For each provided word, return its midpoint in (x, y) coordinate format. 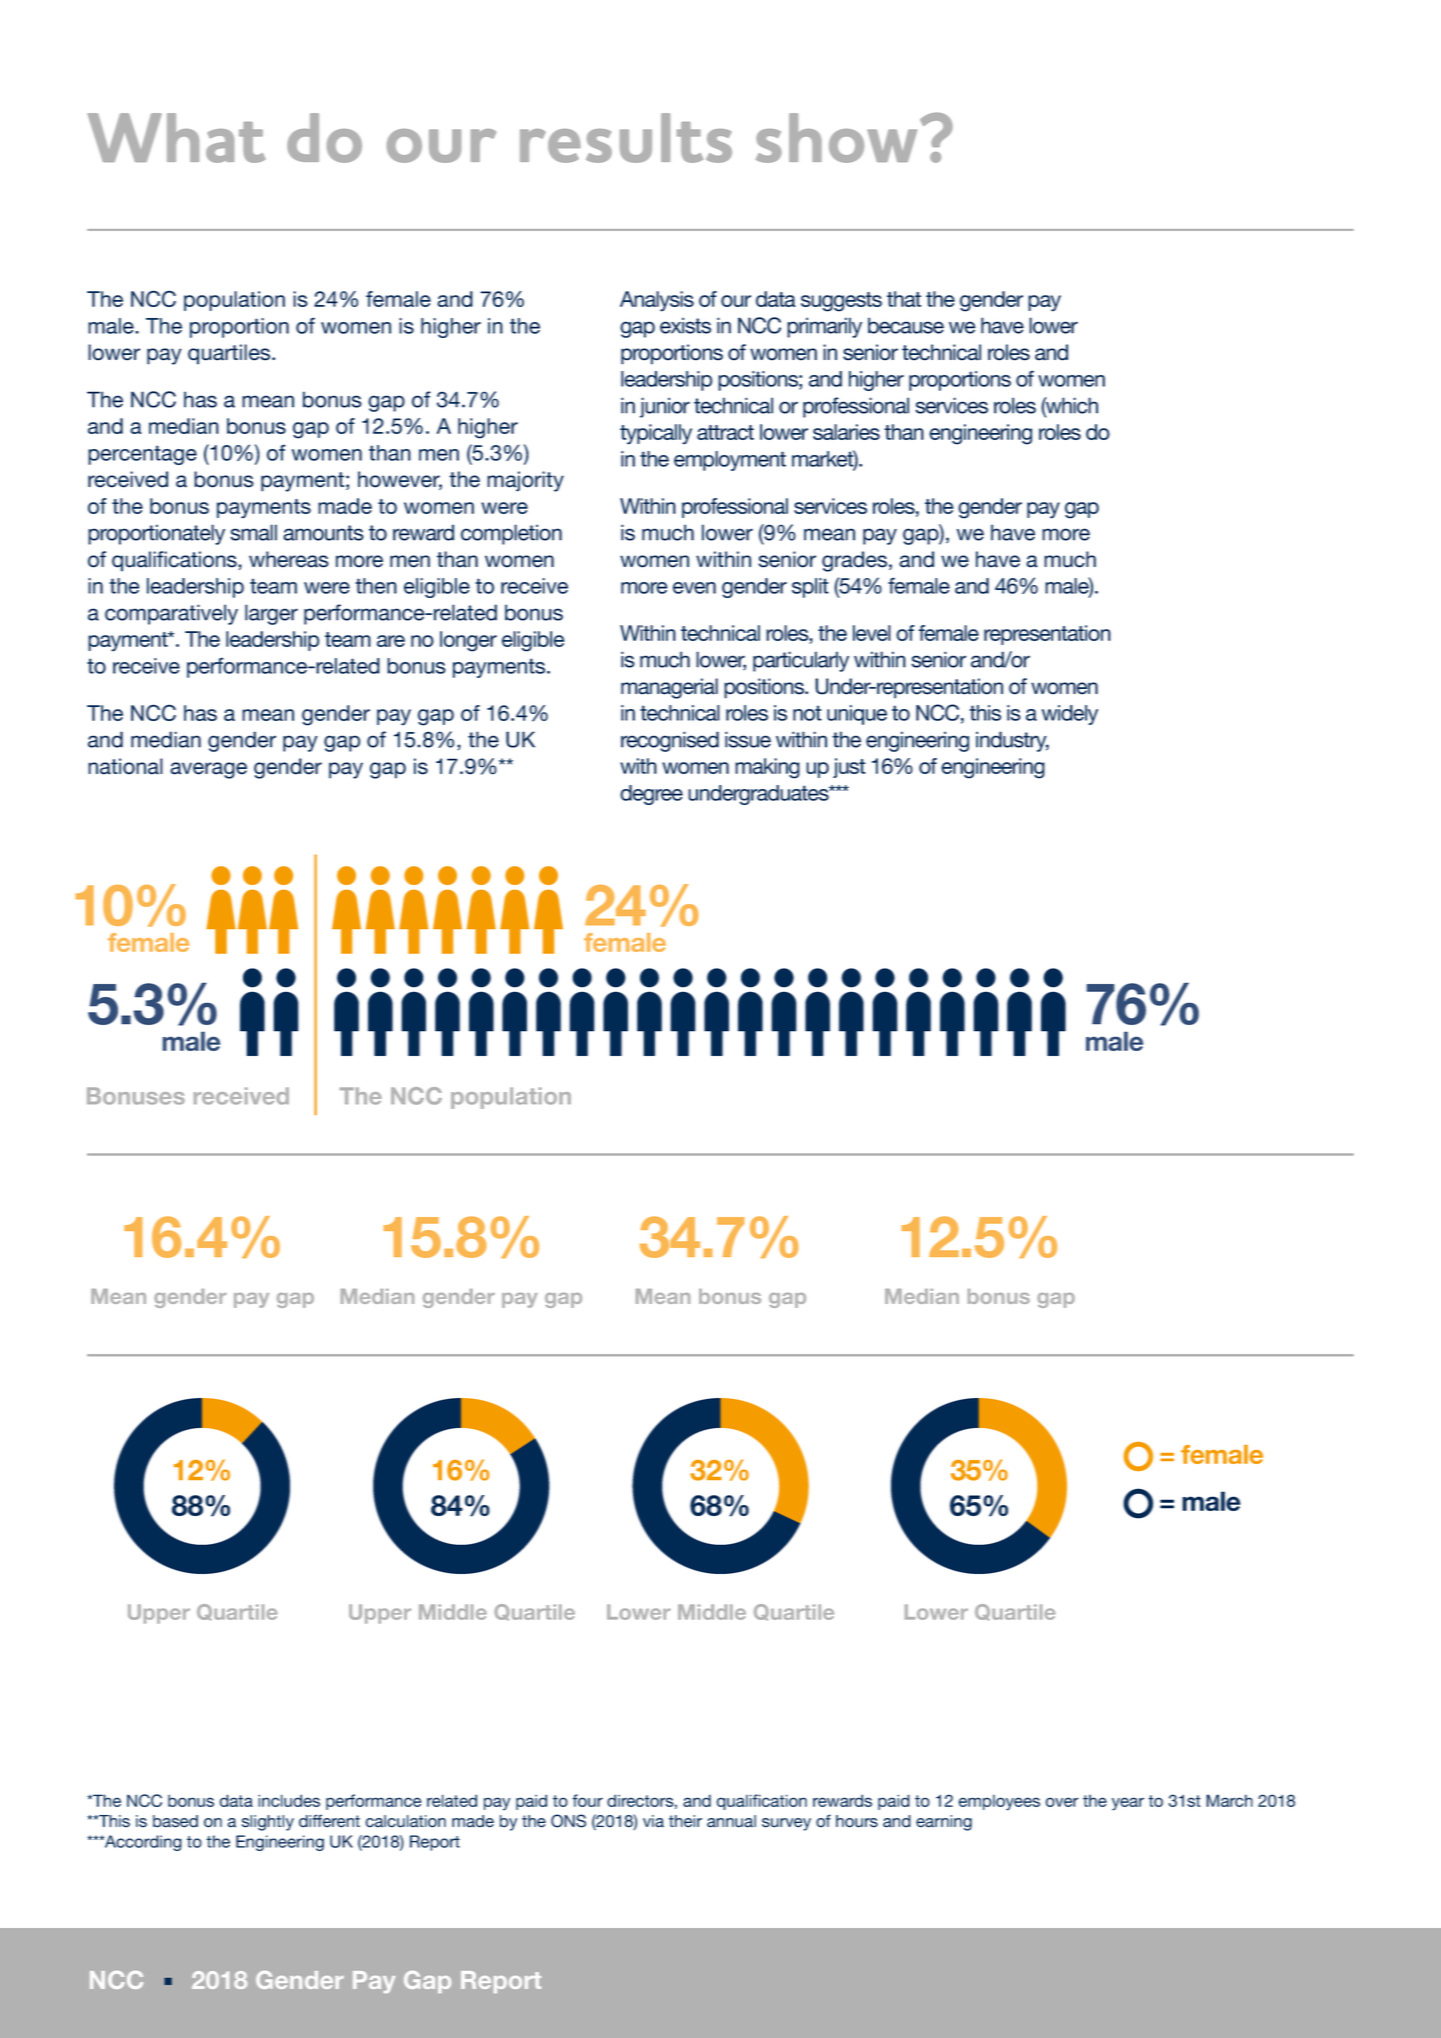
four (587, 1800)
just (849, 768)
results (626, 138)
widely (1070, 715)
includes (289, 1800)
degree (651, 795)
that (904, 299)
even (694, 588)
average (208, 770)
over (1062, 1802)
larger (271, 614)
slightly (268, 1823)
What (177, 138)
